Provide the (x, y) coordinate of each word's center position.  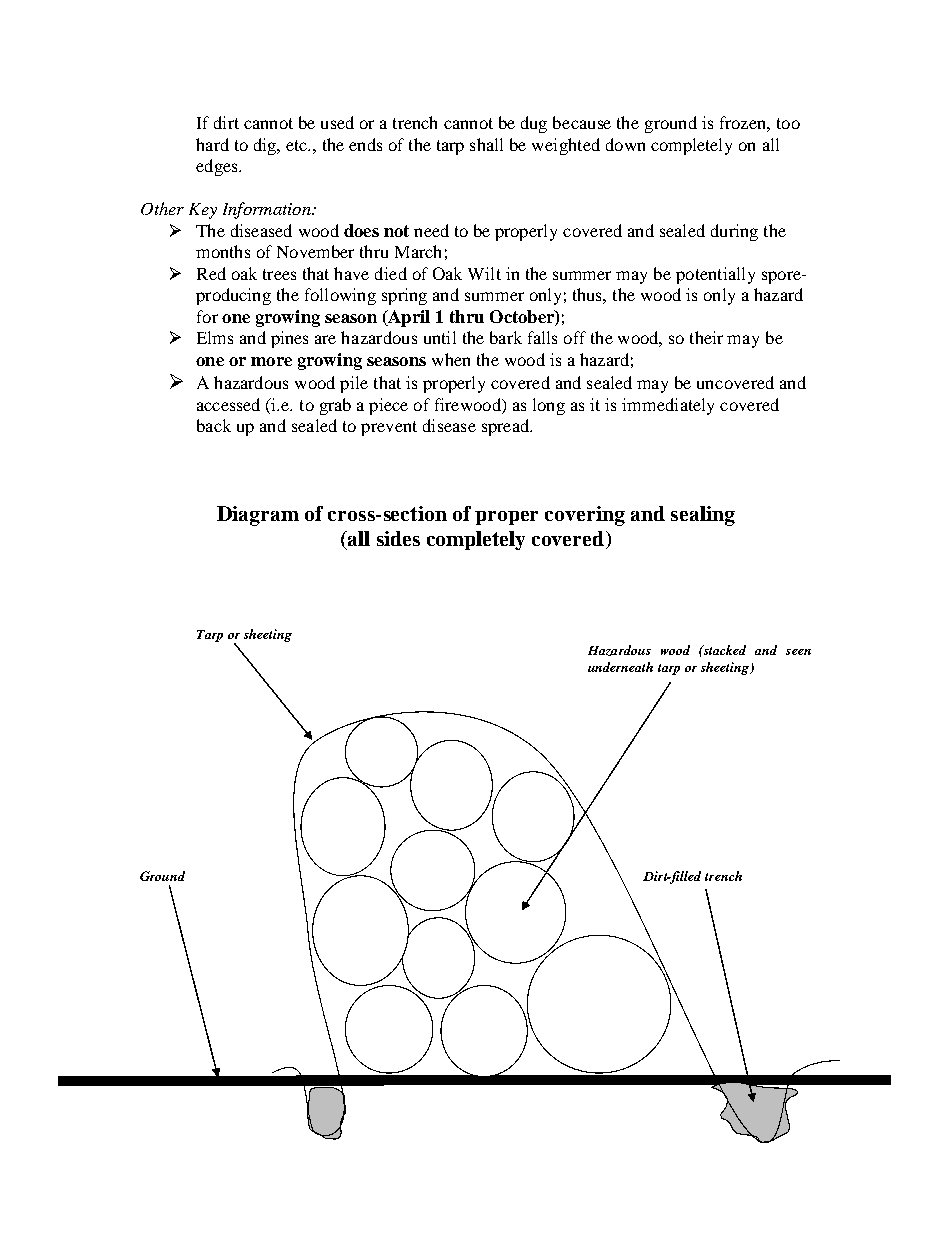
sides (398, 538)
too (788, 123)
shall (486, 144)
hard (212, 144)
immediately (668, 406)
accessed (228, 404)
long (549, 406)
